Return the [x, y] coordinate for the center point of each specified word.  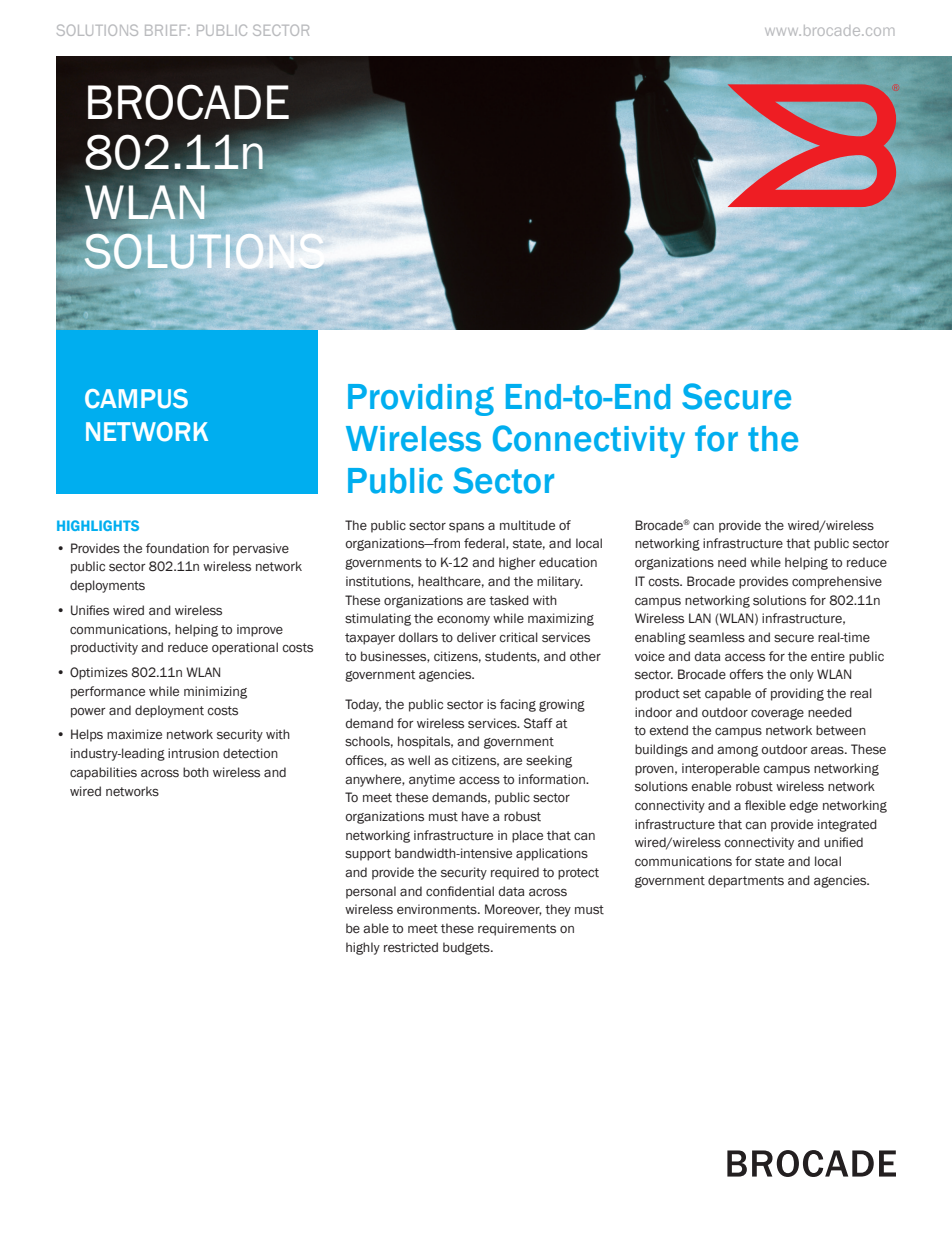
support [368, 855]
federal [485, 544]
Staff [538, 723]
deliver [476, 637]
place [527, 836]
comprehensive [837, 582]
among [737, 751]
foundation [177, 548]
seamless [717, 637]
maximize [134, 734]
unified [843, 842]
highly [363, 948]
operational [245, 648]
